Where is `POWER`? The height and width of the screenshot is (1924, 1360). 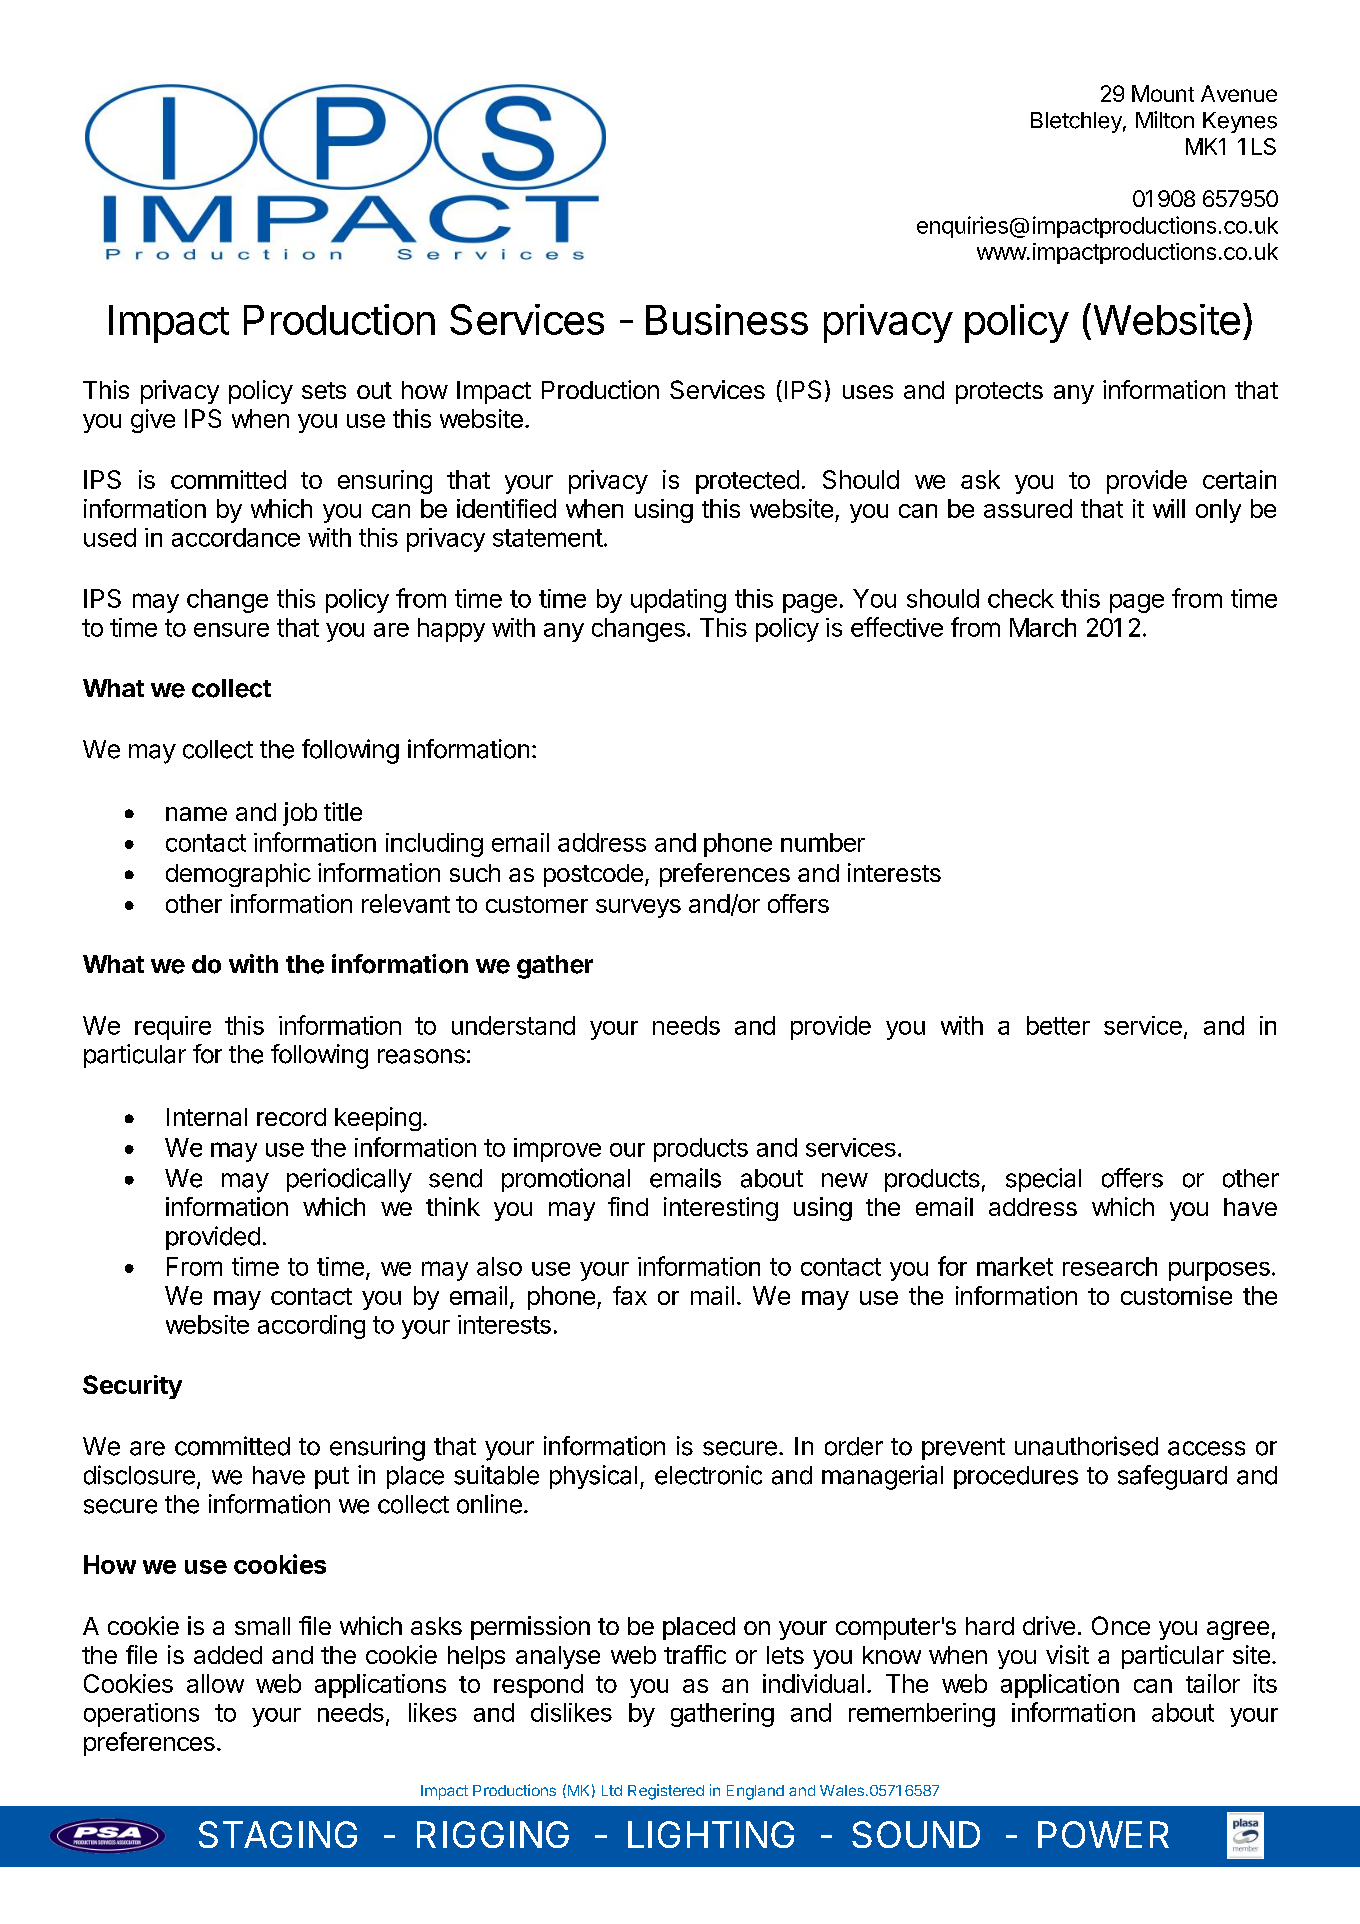 POWER is located at coordinates (1103, 1834).
